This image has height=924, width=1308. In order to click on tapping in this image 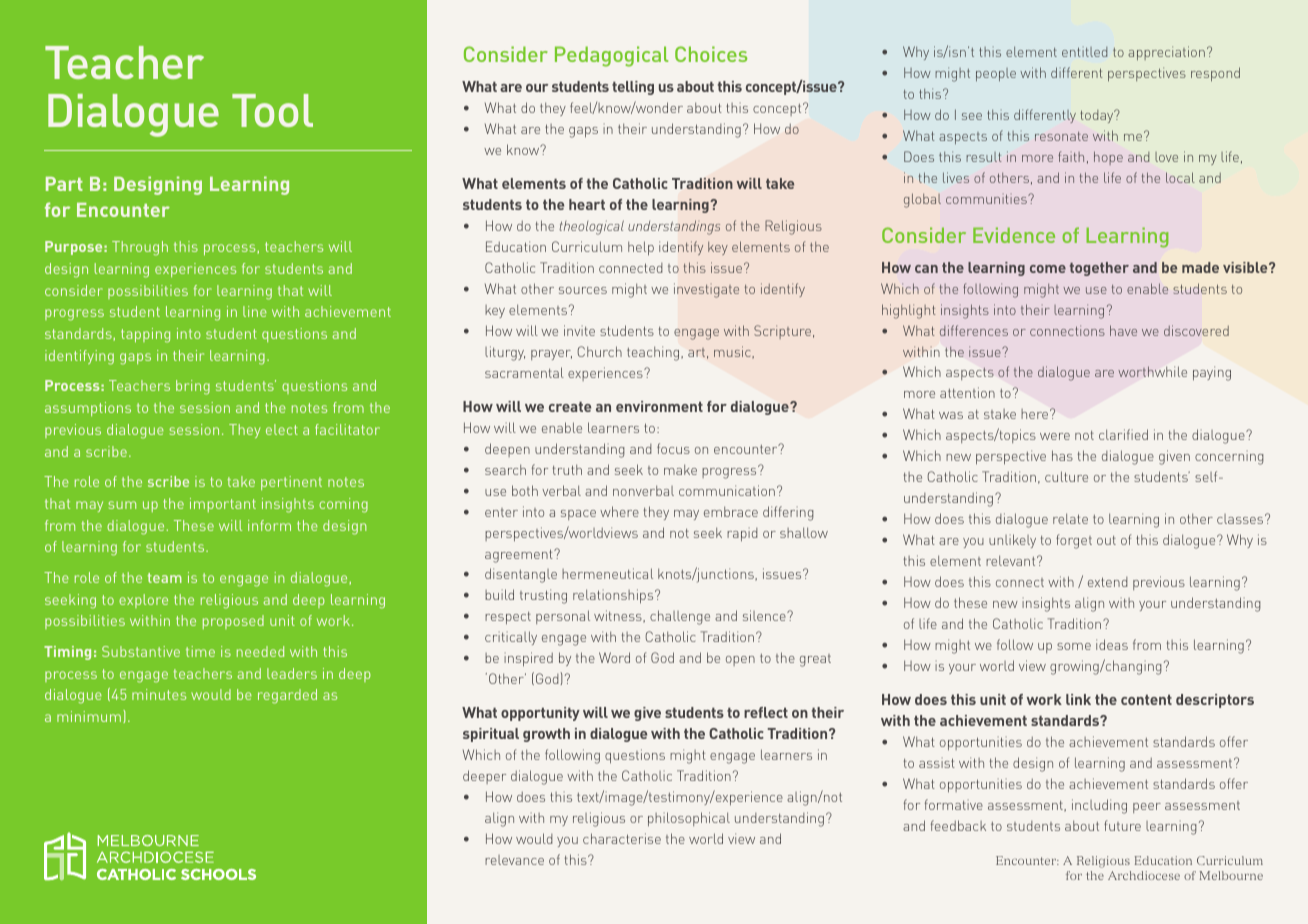, I will do `click(145, 335)`.
